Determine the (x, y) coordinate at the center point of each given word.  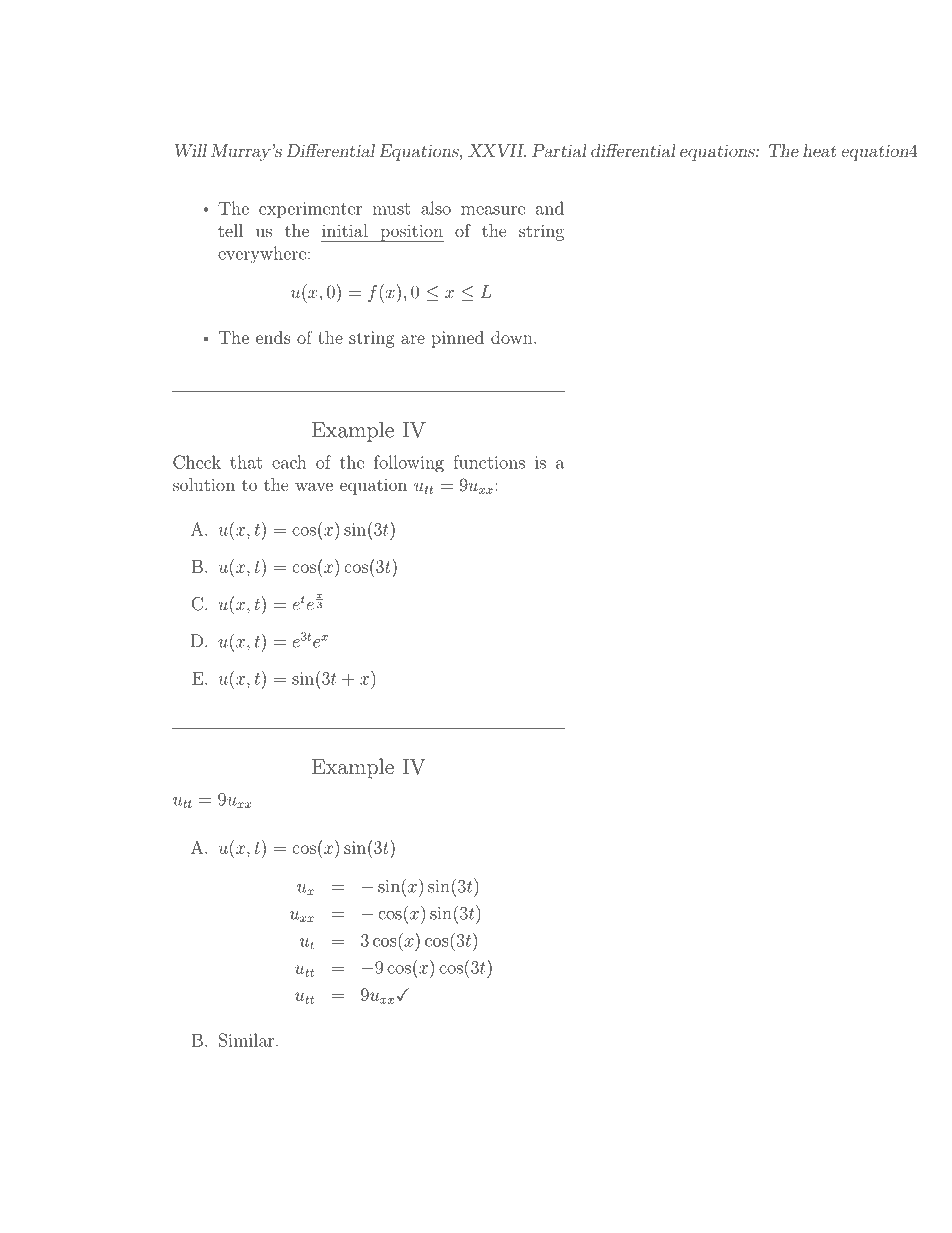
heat (819, 150)
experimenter (310, 210)
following (409, 464)
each (289, 462)
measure (493, 210)
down (513, 337)
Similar (248, 1040)
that (246, 462)
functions (489, 462)
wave (314, 486)
